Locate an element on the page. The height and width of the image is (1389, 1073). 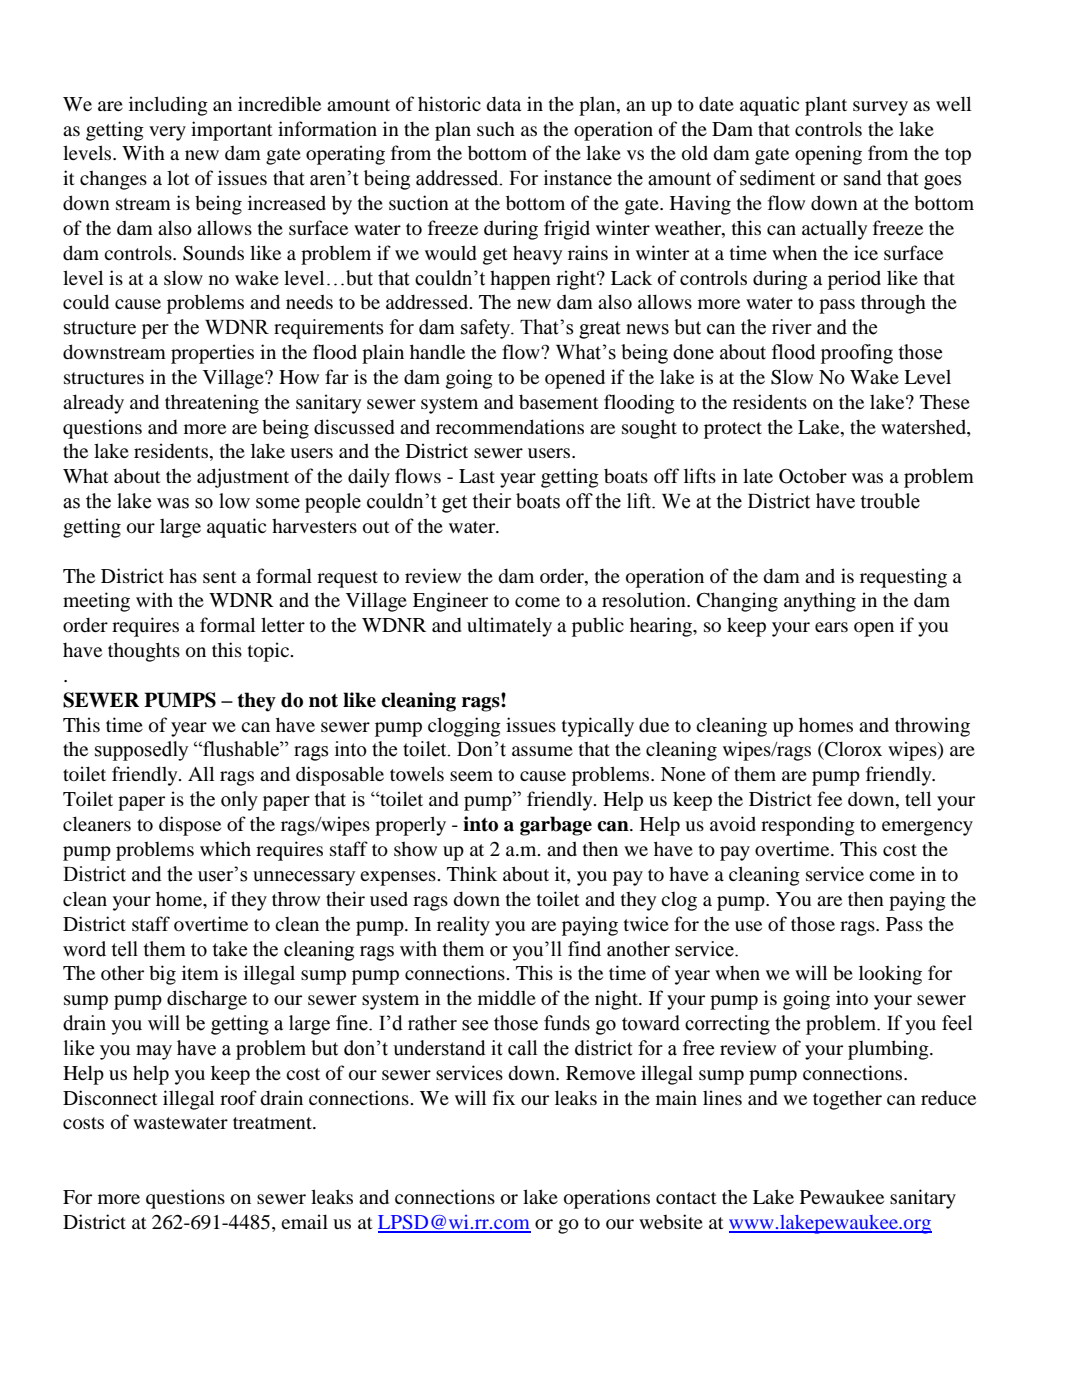
garbage is located at coordinates (556, 826).
